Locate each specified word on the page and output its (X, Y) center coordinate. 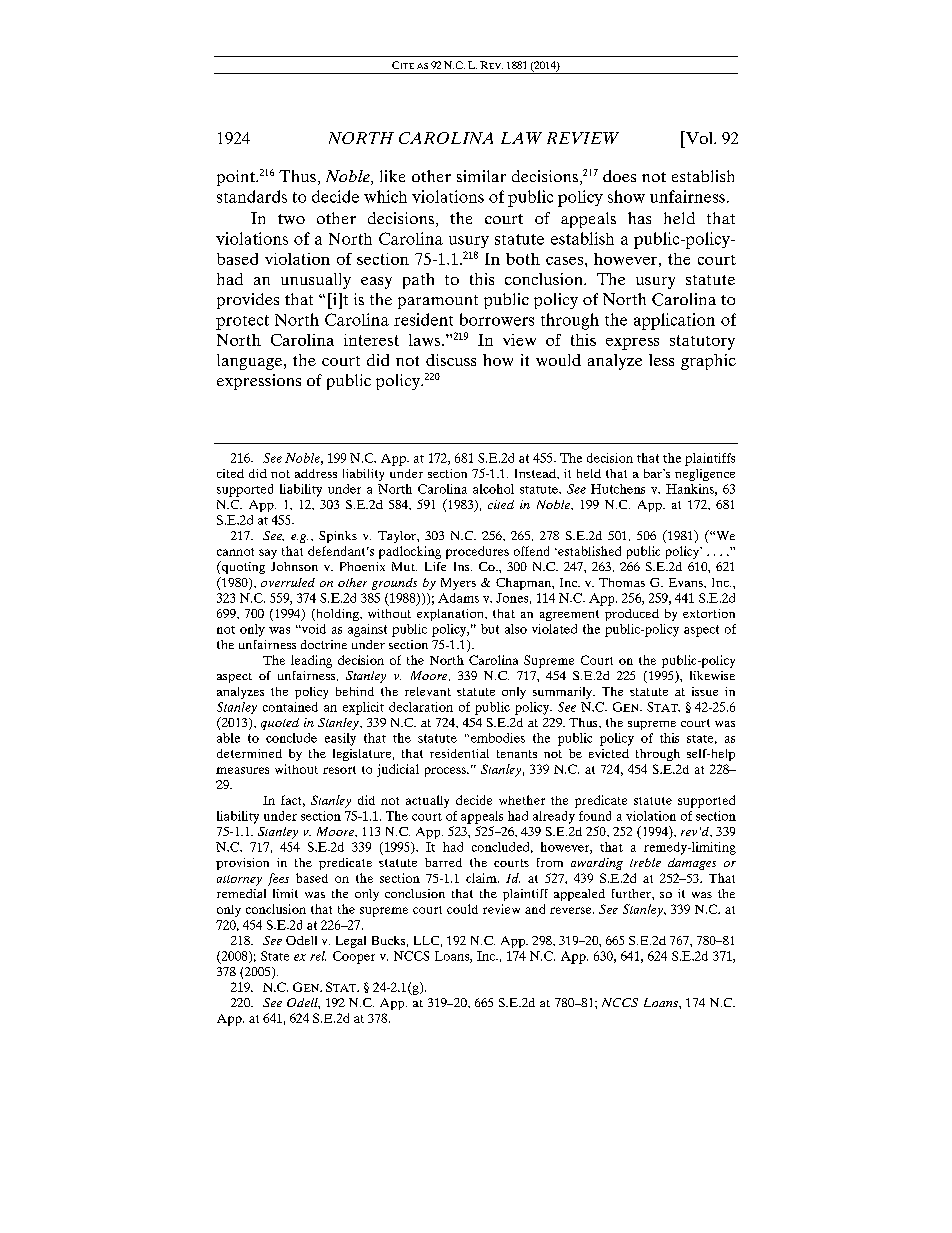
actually (427, 801)
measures (242, 770)
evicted (609, 753)
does (619, 176)
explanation (451, 615)
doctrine (324, 644)
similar (481, 176)
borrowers (497, 319)
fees (278, 879)
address (316, 473)
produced (632, 615)
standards (252, 196)
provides (248, 301)
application (674, 321)
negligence (705, 475)
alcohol (493, 489)
